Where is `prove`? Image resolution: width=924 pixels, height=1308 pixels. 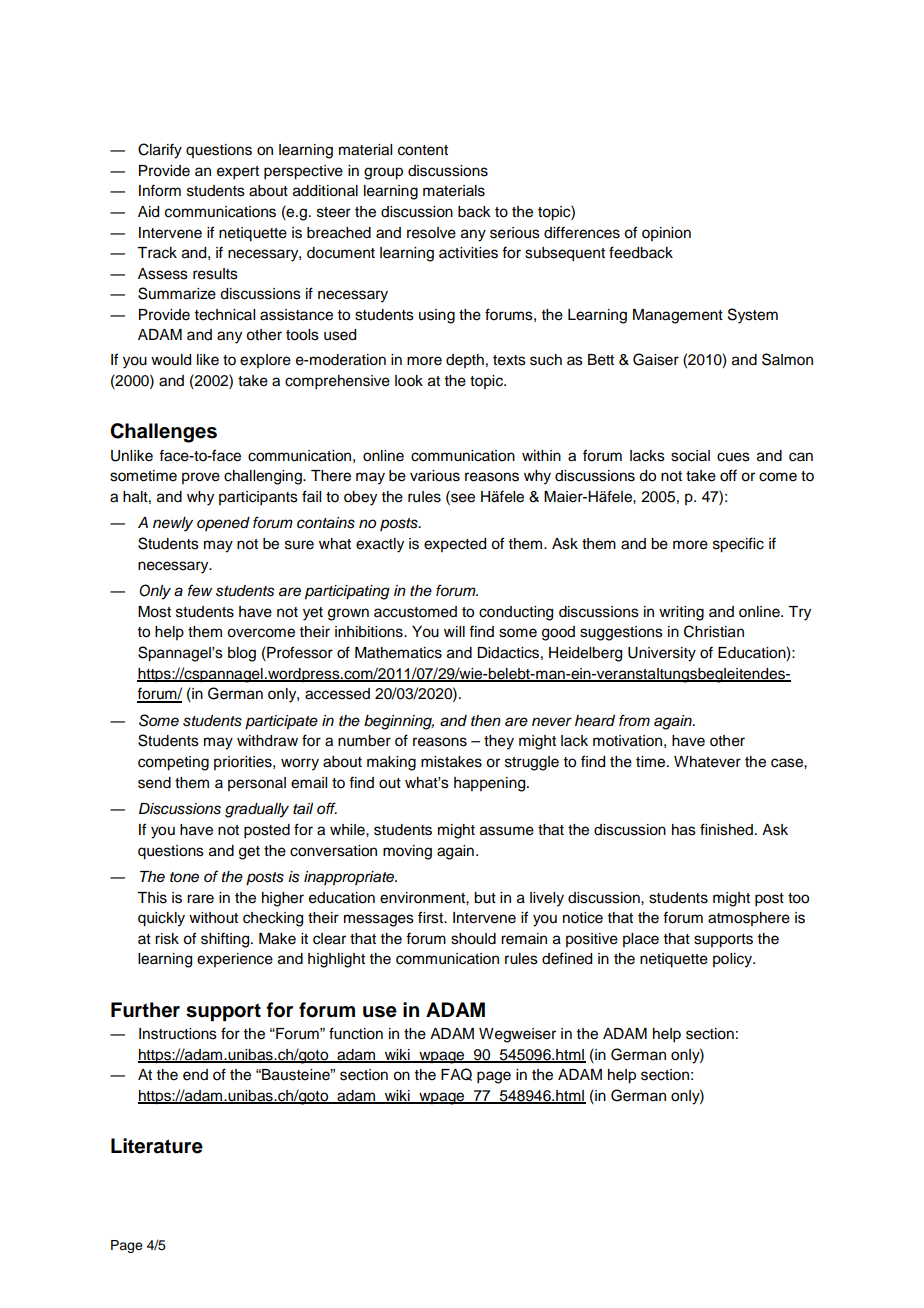 prove is located at coordinates (201, 478).
